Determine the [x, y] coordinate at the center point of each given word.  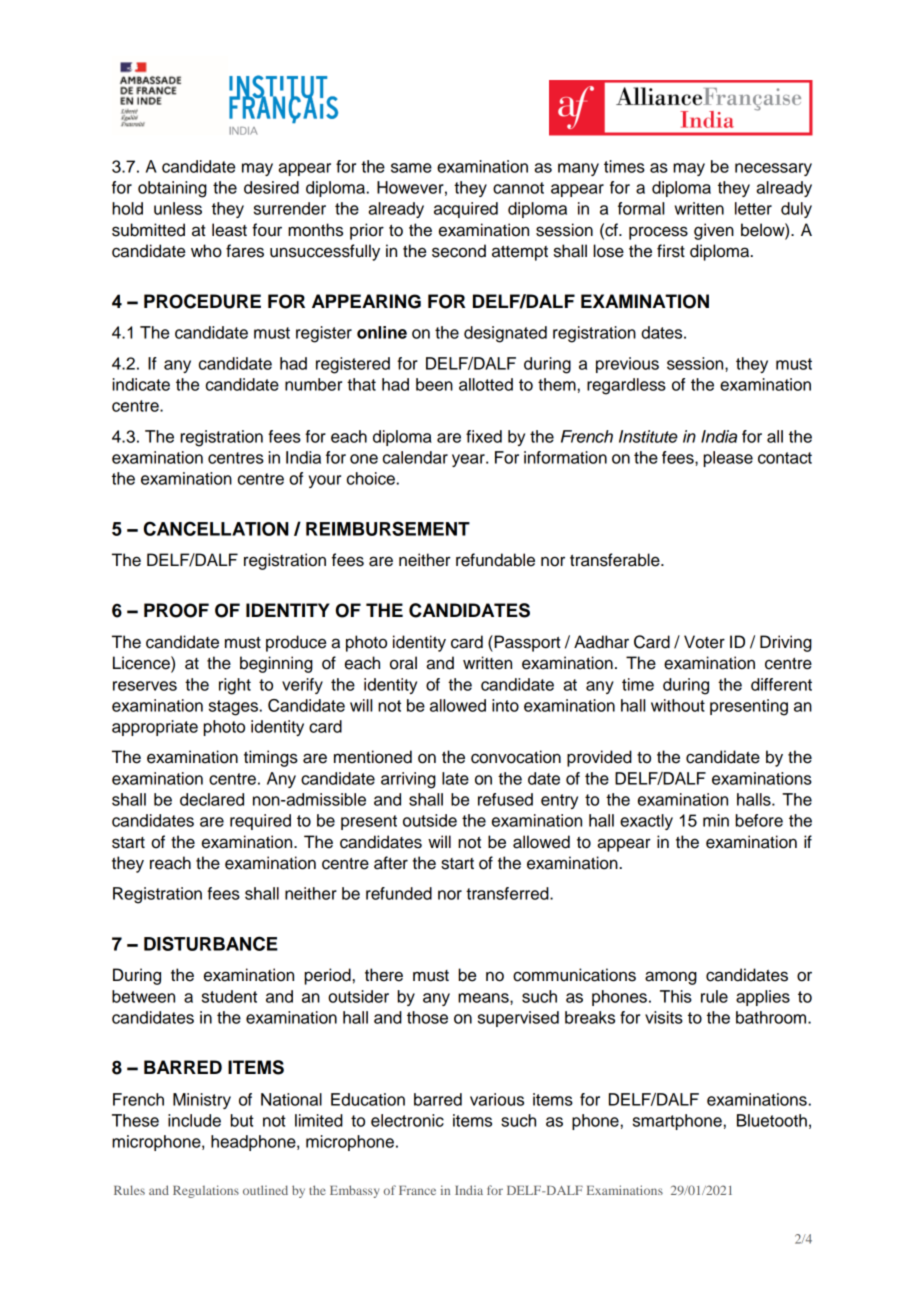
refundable [495, 560]
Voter [704, 642]
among [671, 978]
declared [212, 799]
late [455, 778]
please [728, 459]
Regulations [206, 1191]
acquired [466, 210]
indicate [141, 384]
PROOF [176, 610]
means [484, 998]
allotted [486, 384]
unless [178, 208]
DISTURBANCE [211, 943]
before [759, 820]
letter [753, 208]
